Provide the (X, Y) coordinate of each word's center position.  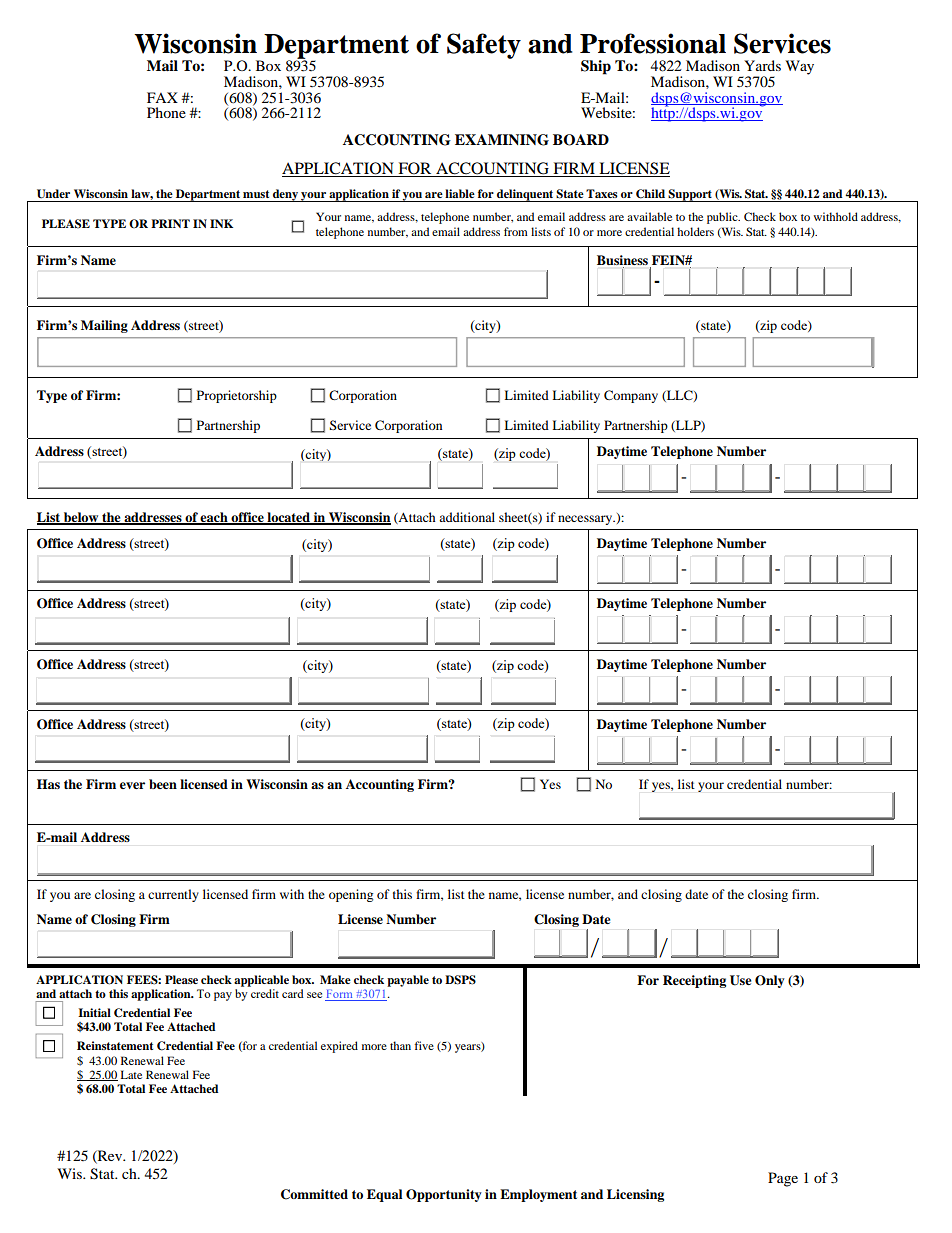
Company (631, 396)
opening (351, 895)
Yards (762, 65)
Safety (484, 46)
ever (132, 785)
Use (741, 980)
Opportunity (444, 1195)
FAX (162, 97)
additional (467, 517)
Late (131, 1074)
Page (783, 1179)
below (81, 518)
